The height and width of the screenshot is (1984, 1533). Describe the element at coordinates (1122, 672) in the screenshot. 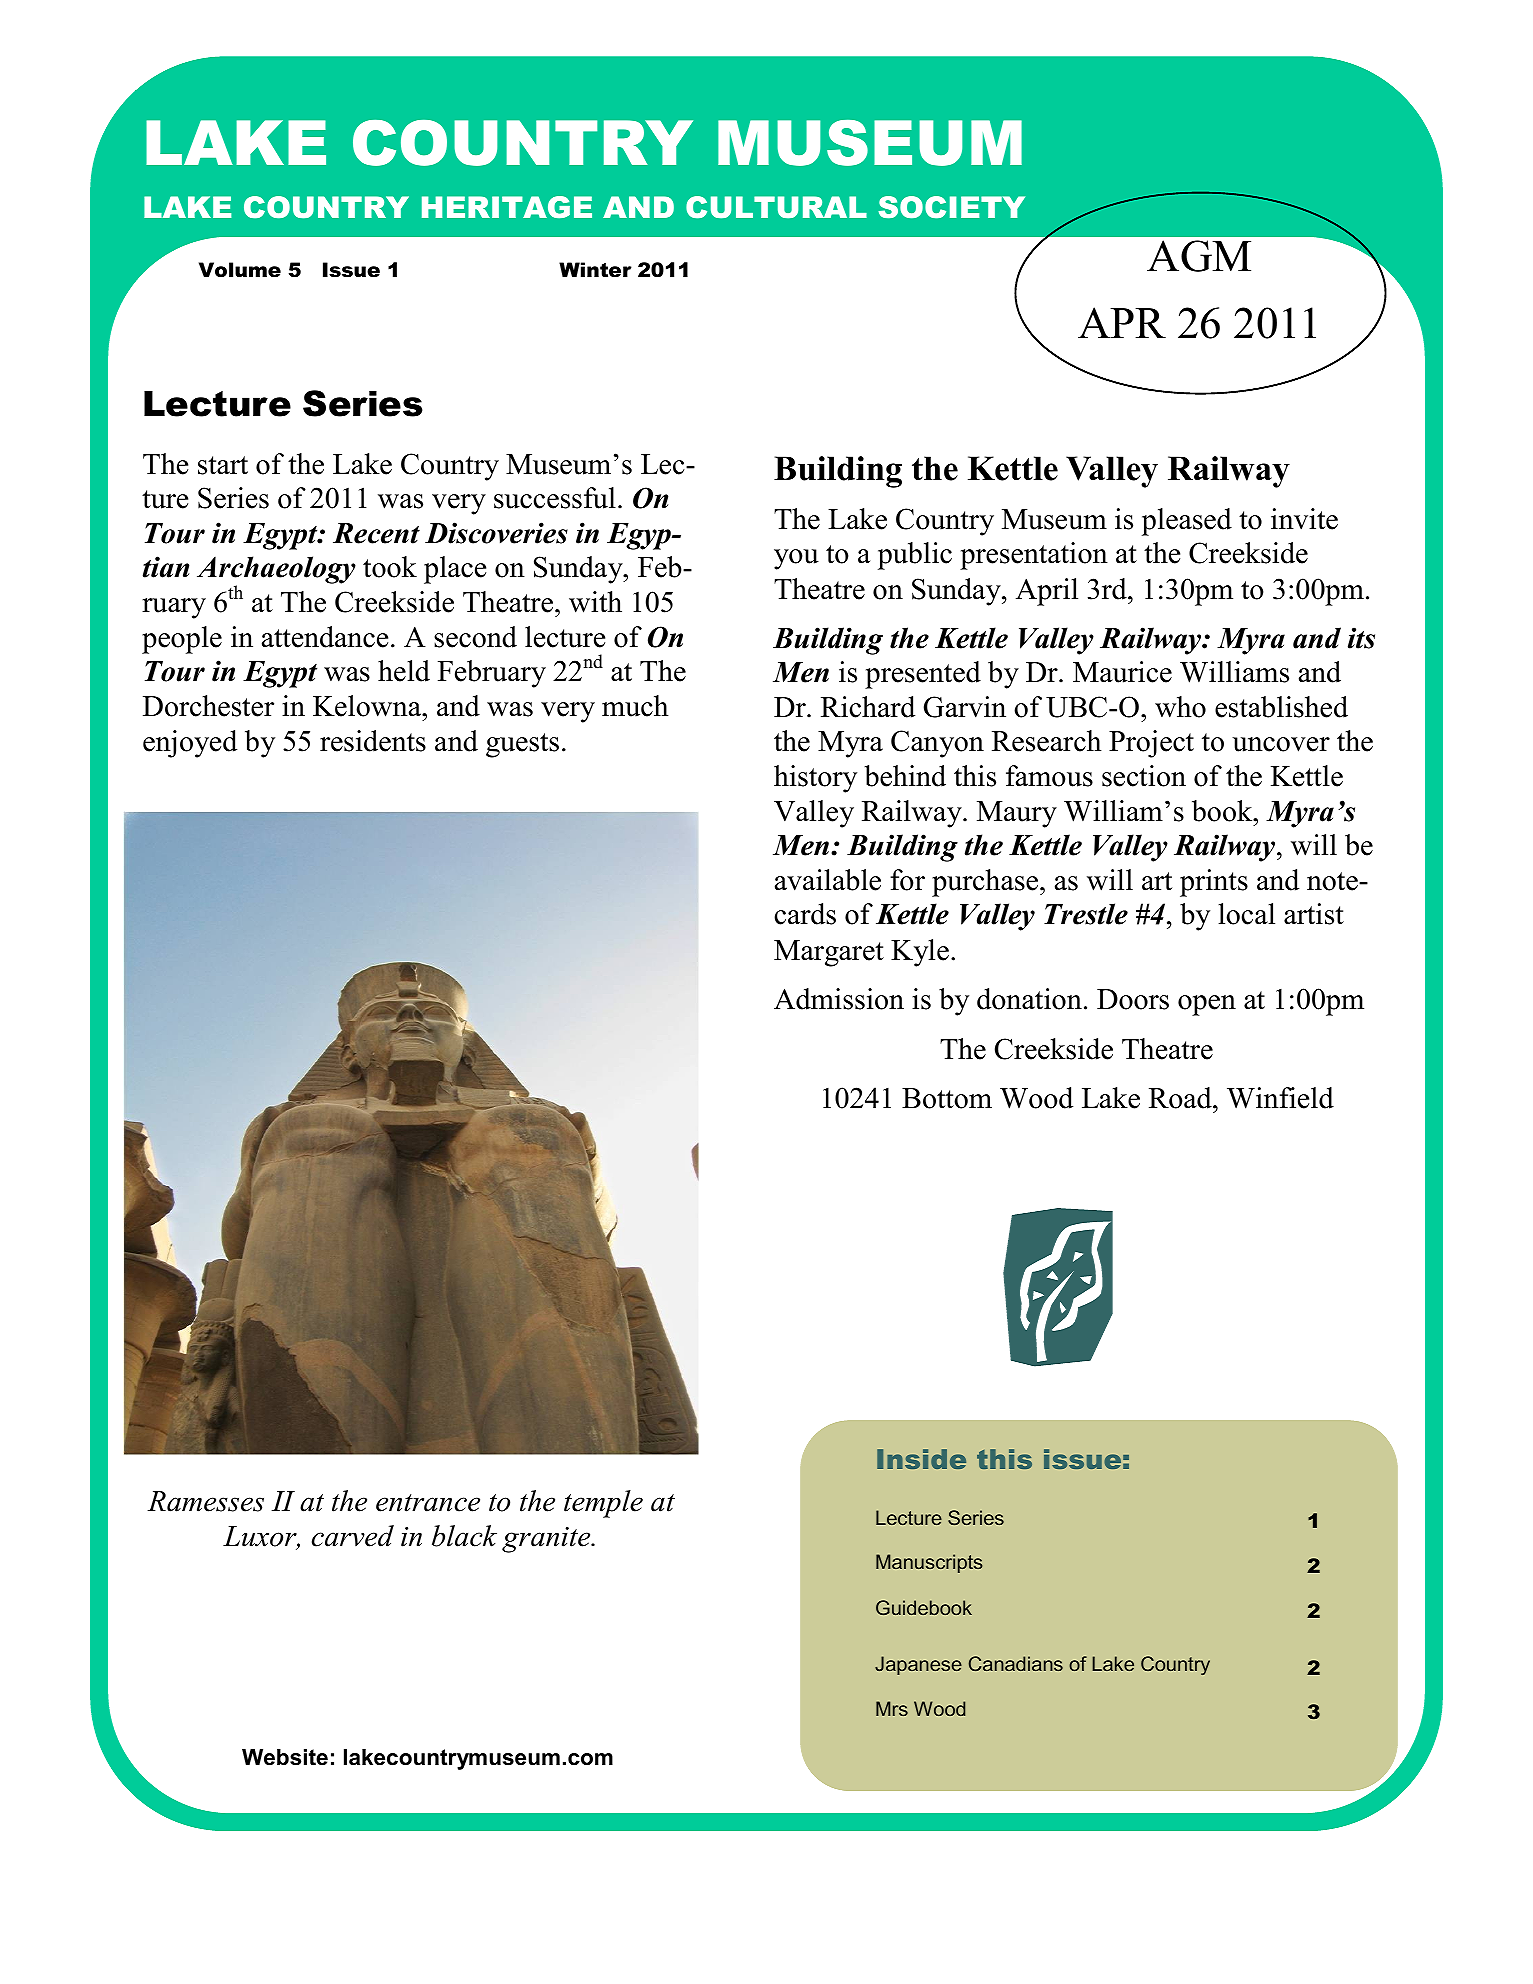

I see `Maurice` at that location.
